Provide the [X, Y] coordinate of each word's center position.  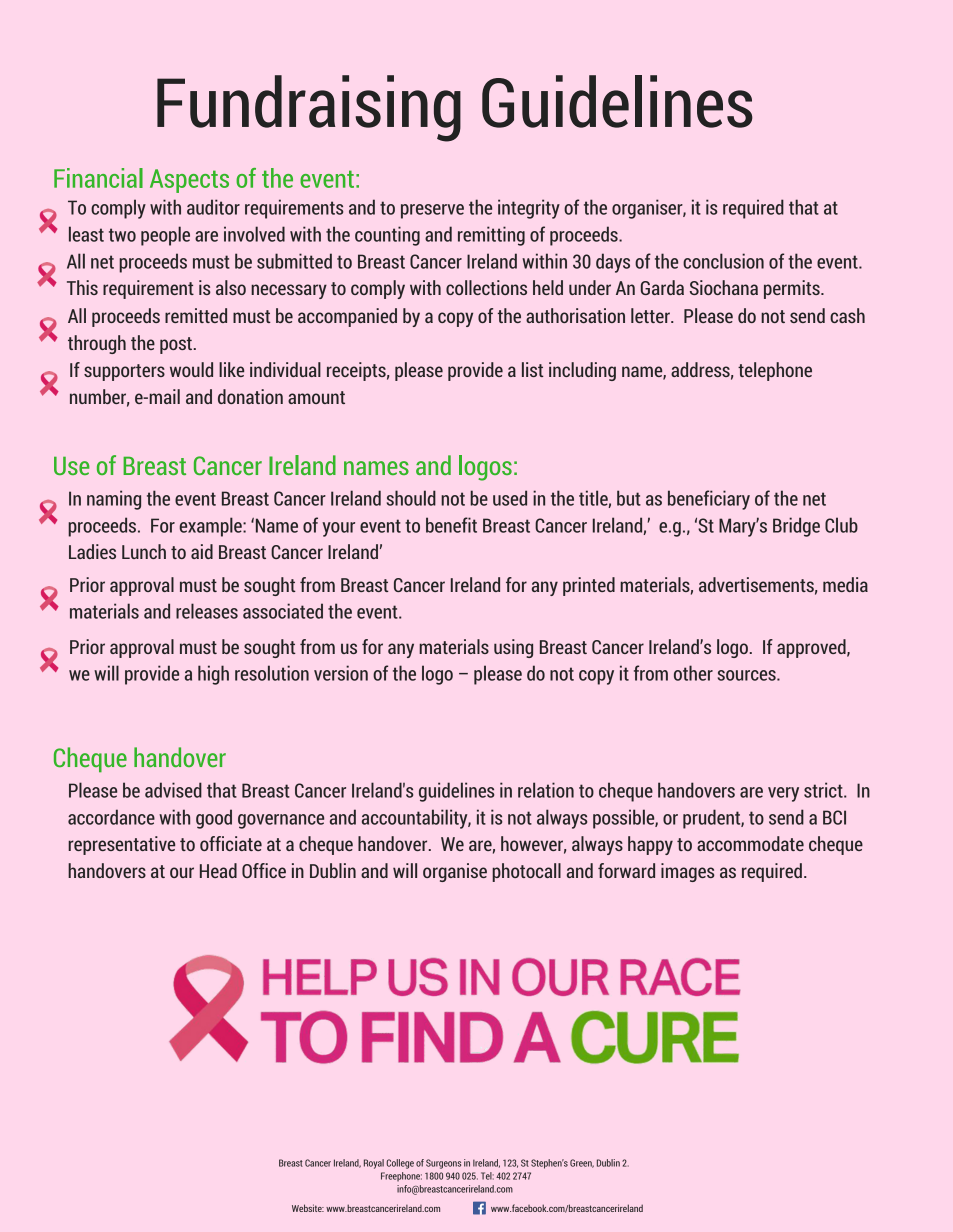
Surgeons [443, 1164]
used [510, 498]
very [783, 794]
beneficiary [709, 500]
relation [546, 790]
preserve [432, 211]
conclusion [723, 261]
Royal [374, 1164]
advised [173, 790]
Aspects [189, 181]
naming [114, 500]
